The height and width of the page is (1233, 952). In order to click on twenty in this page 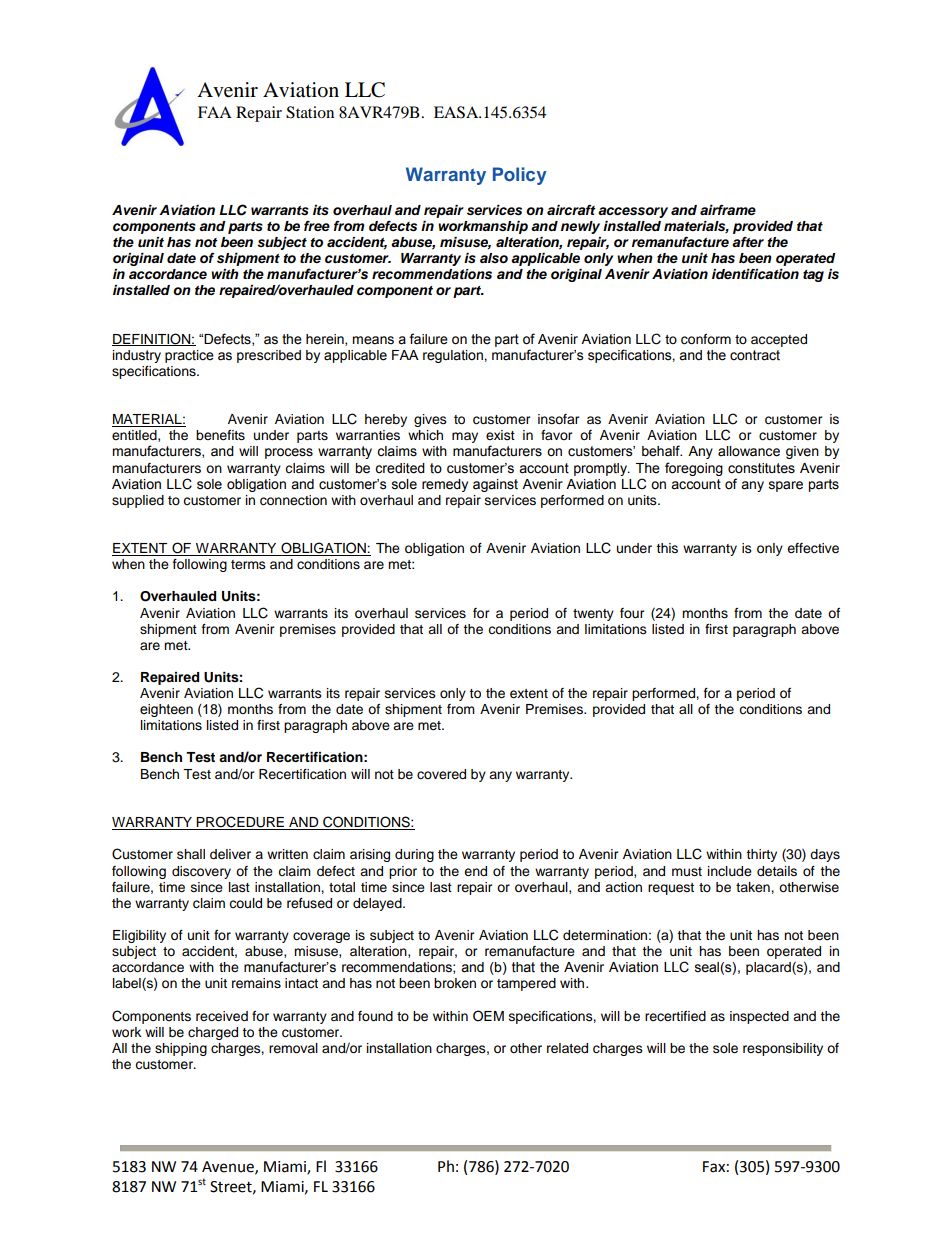, I will do `click(593, 615)`.
